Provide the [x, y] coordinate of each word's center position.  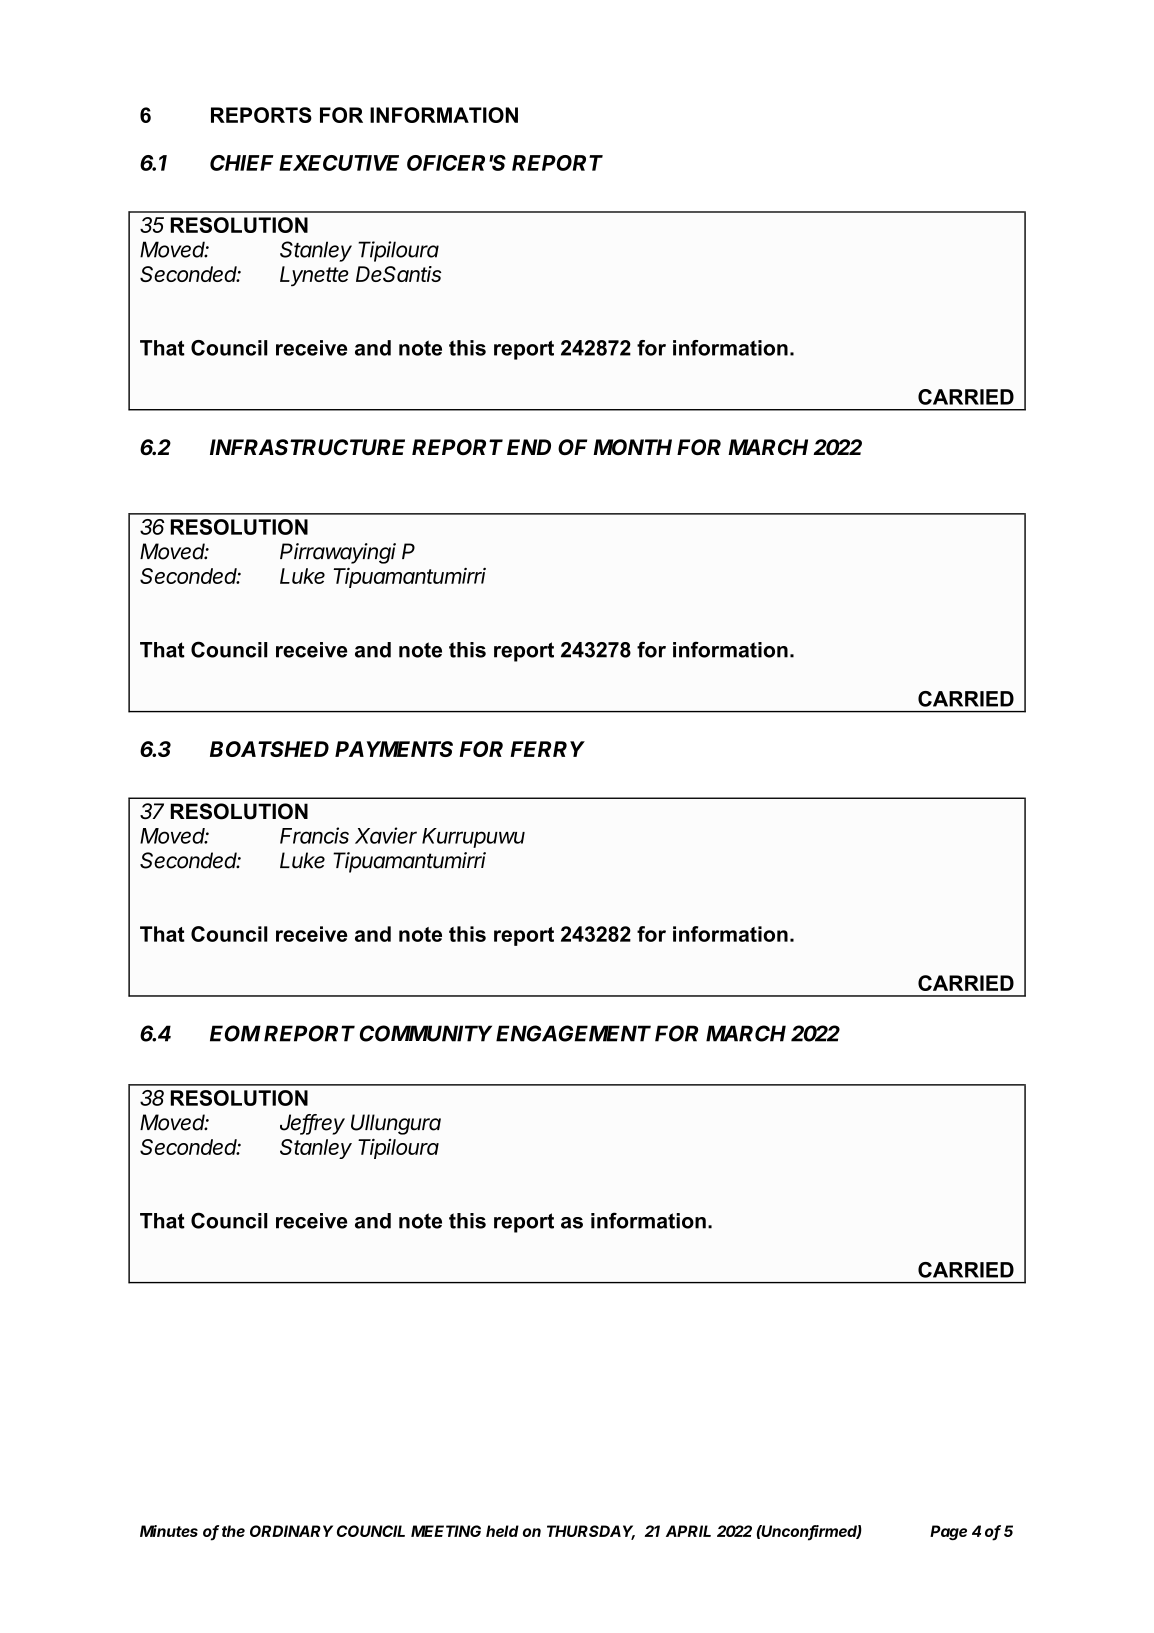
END [529, 447]
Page [948, 1532]
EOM [235, 1033]
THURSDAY [591, 1532]
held [502, 1531]
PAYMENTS [394, 749]
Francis [314, 835]
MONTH [632, 447]
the [233, 1531]
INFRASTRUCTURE [307, 447]
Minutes [169, 1531]
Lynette [314, 276]
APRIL [688, 1531]
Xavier [386, 835]
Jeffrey [312, 1124]
